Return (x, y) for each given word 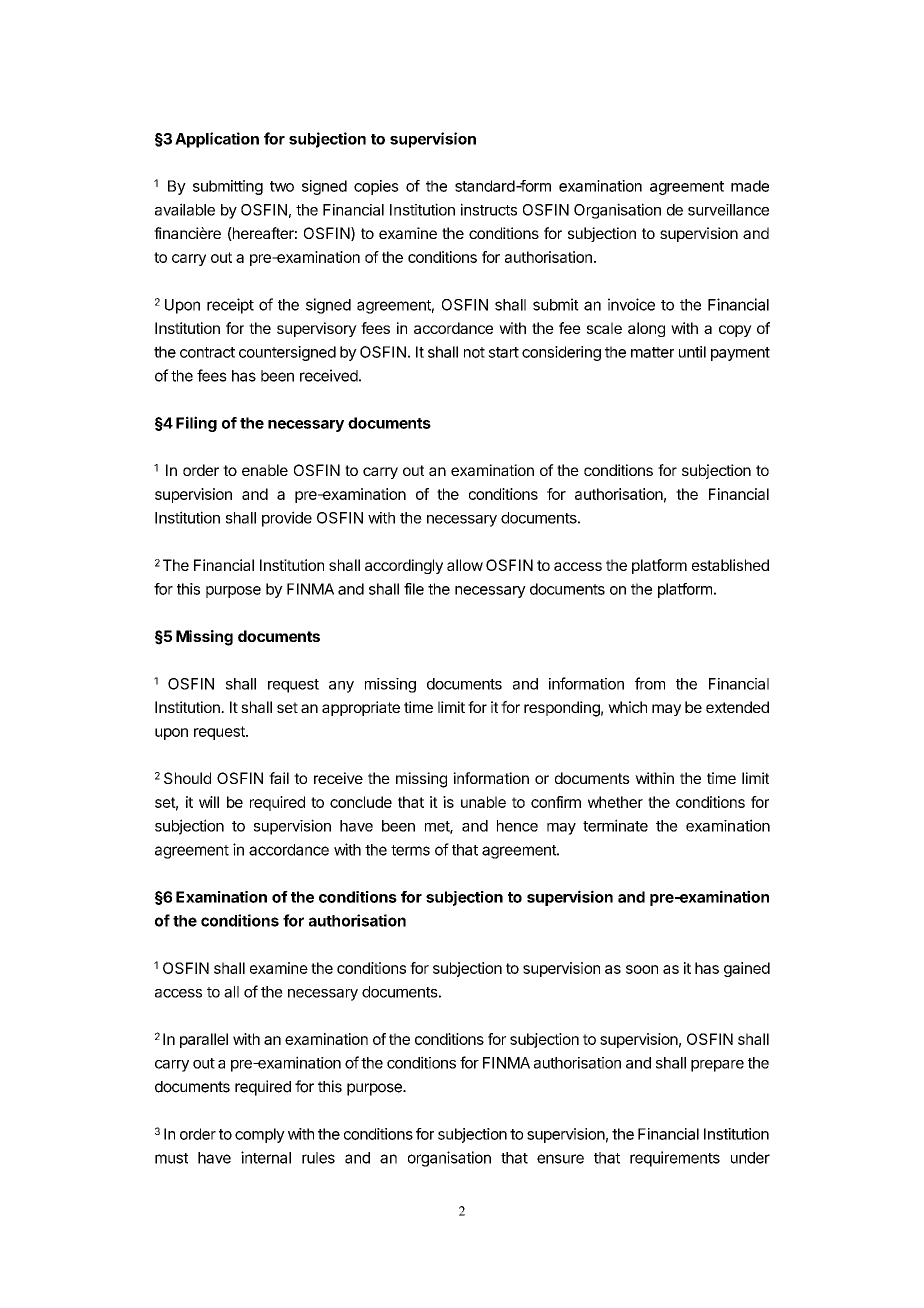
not (474, 352)
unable (483, 802)
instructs (489, 209)
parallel (204, 1040)
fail (279, 778)
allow (465, 565)
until (692, 352)
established (730, 565)
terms (410, 850)
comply (260, 1135)
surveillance (728, 210)
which (627, 707)
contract (207, 352)
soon (642, 969)
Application (217, 140)
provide (287, 519)
